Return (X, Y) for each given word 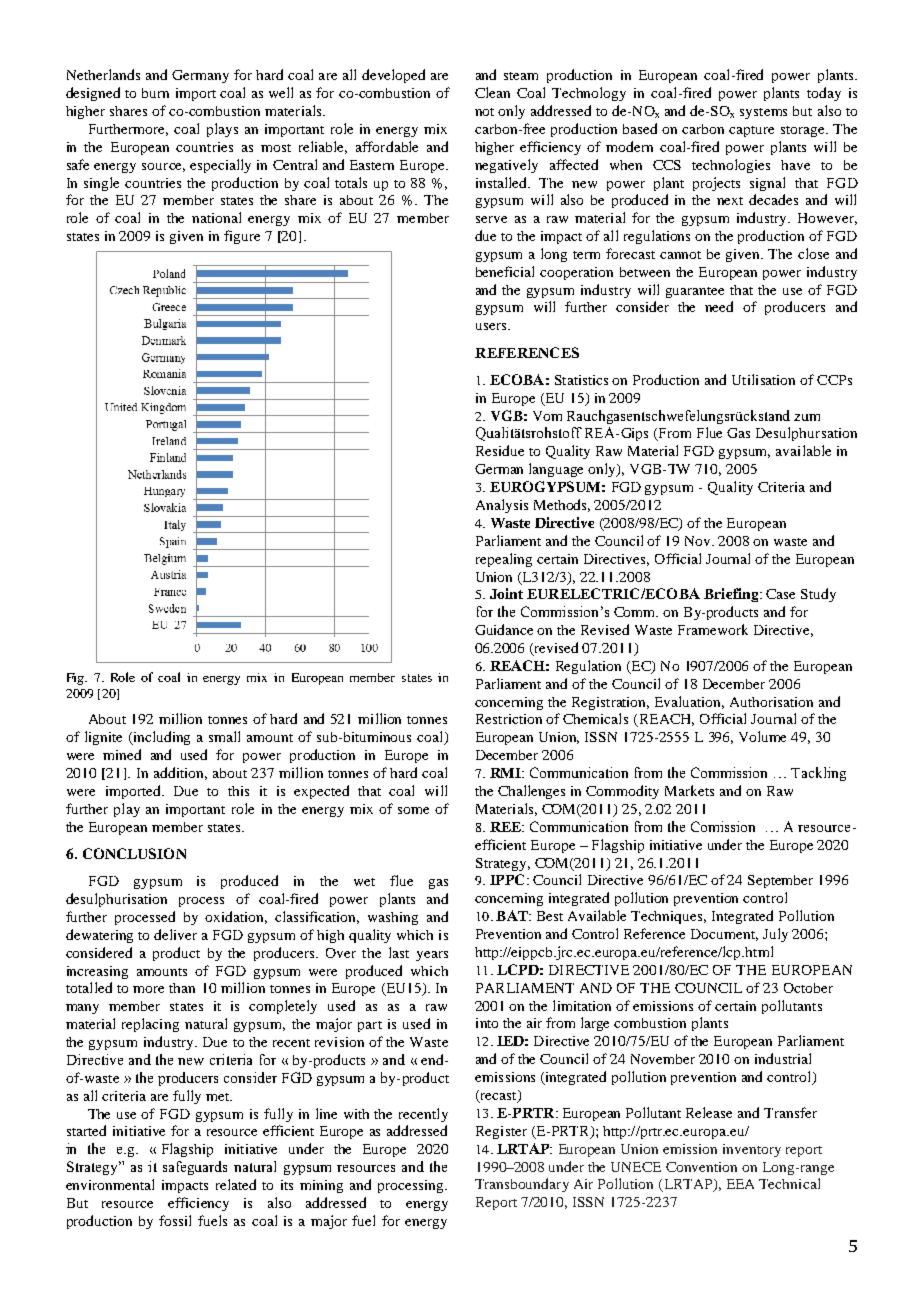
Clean (492, 92)
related (236, 1184)
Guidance (504, 629)
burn (155, 93)
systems (763, 113)
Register (501, 1132)
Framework (713, 629)
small (224, 736)
